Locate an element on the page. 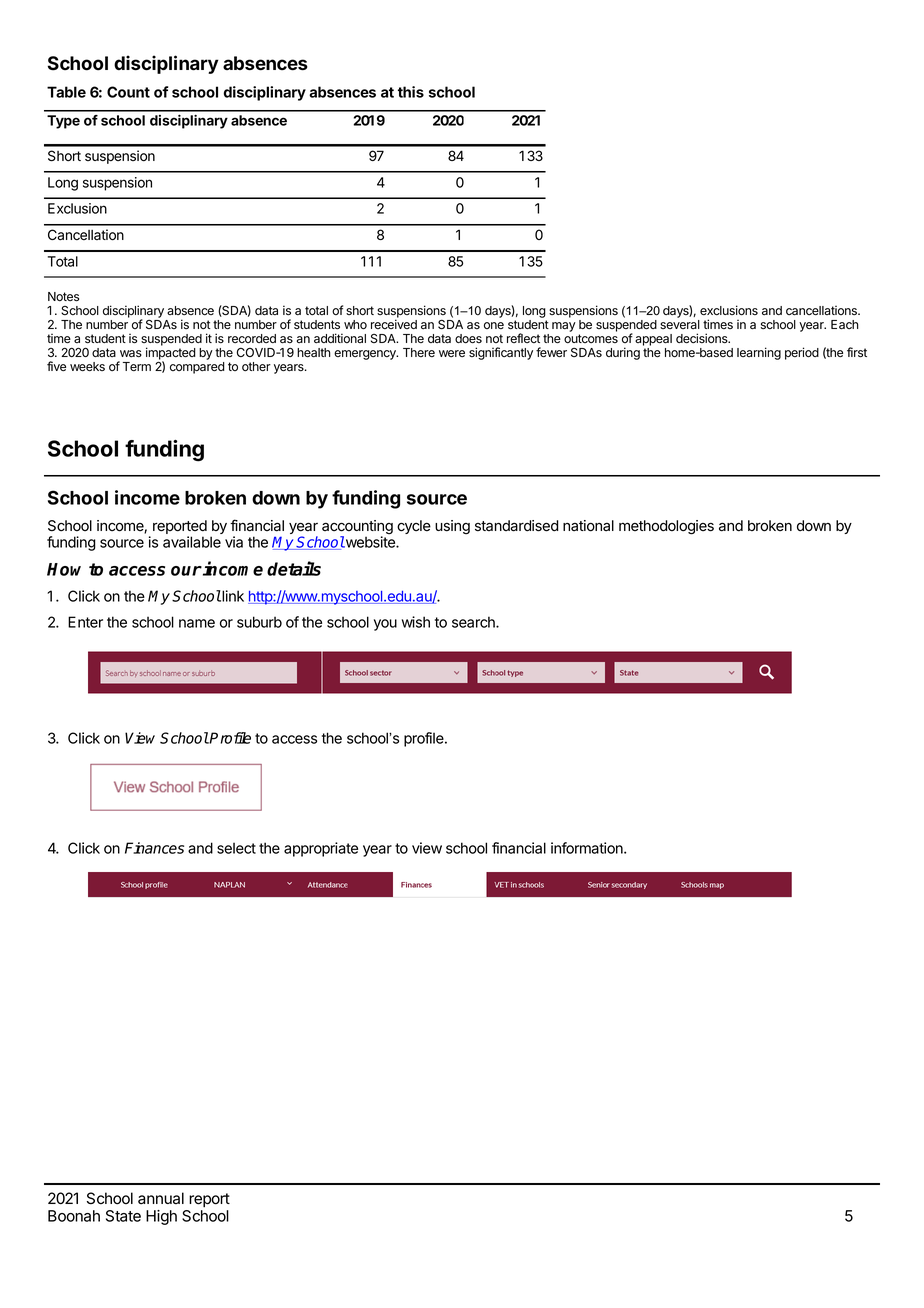  this is located at coordinates (411, 92).
